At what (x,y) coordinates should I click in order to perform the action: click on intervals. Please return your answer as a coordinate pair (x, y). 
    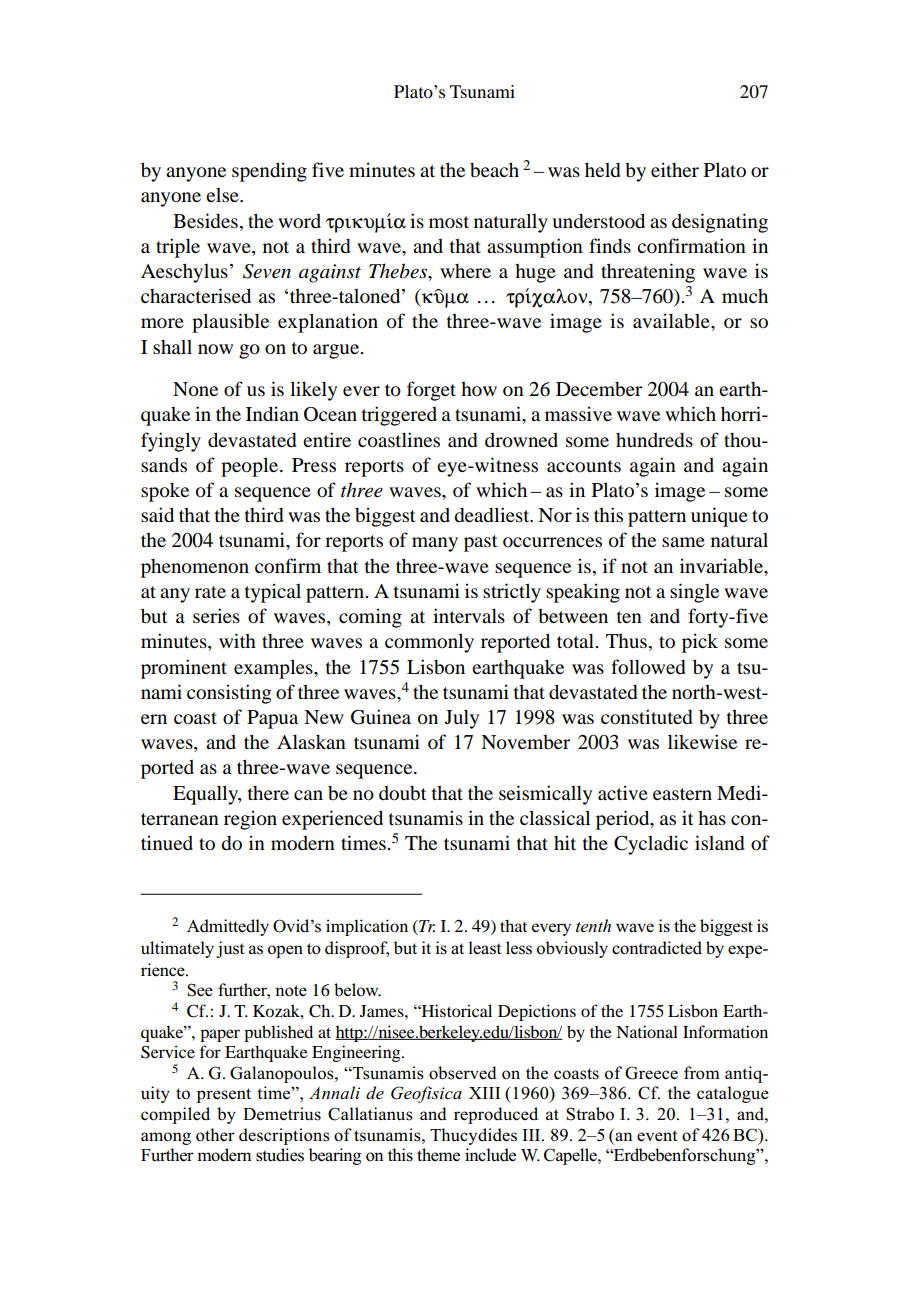
    Looking at the image, I should click on (469, 615).
